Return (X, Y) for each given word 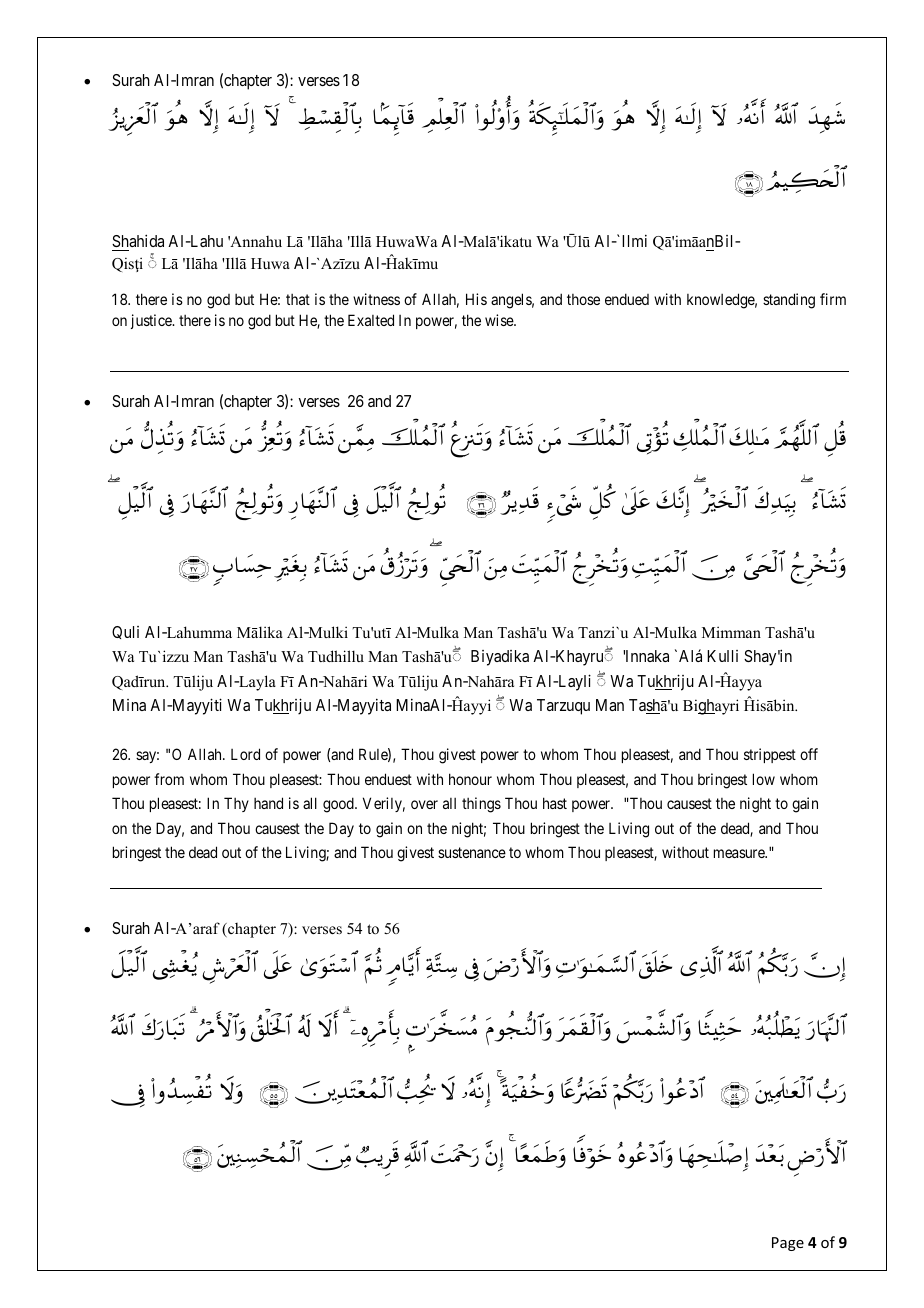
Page (788, 1244)
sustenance (472, 852)
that (298, 299)
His (476, 299)
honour (470, 779)
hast (555, 803)
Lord (245, 754)
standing (789, 301)
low (764, 779)
